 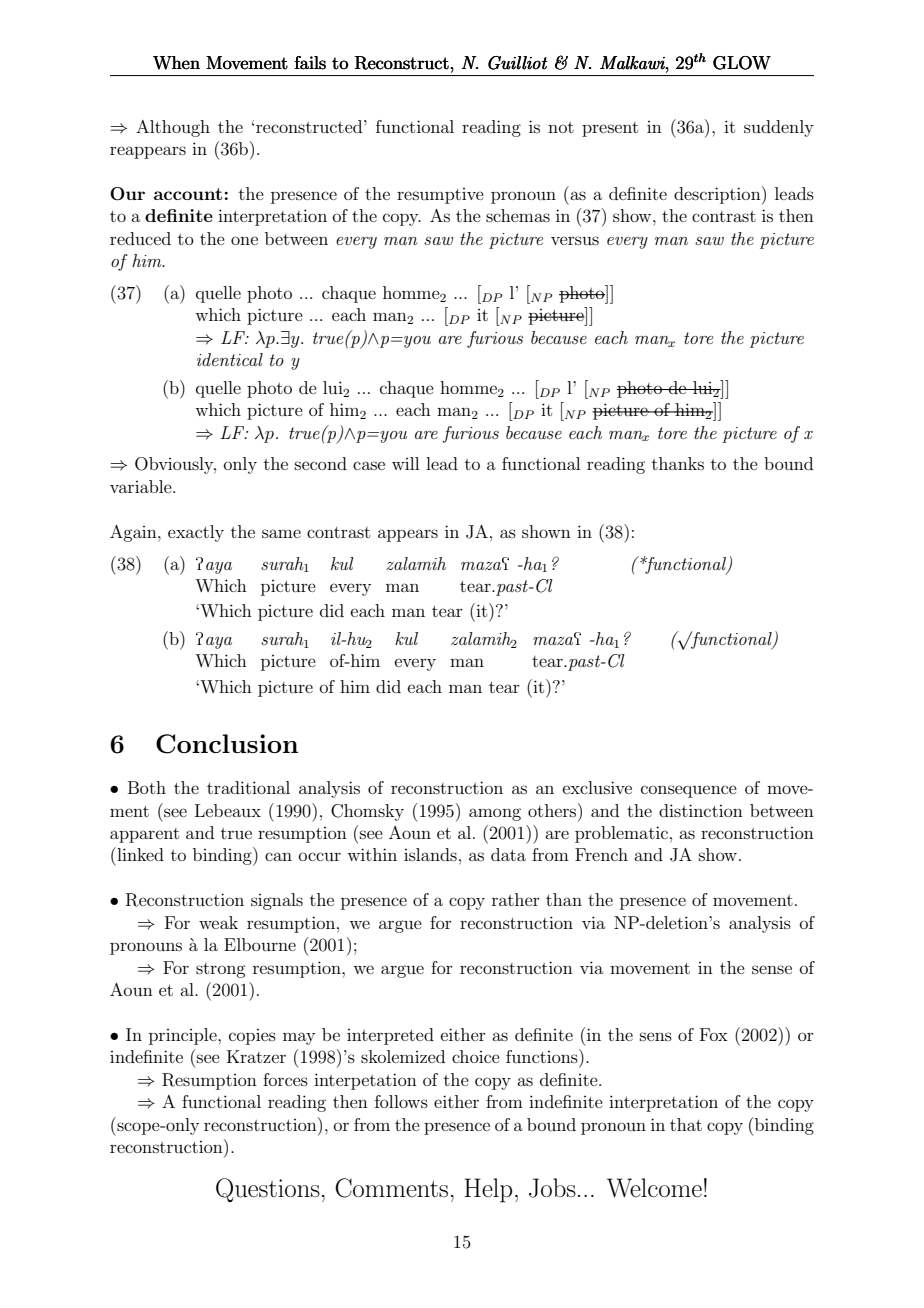 I want to click on variable, so click(x=142, y=486).
